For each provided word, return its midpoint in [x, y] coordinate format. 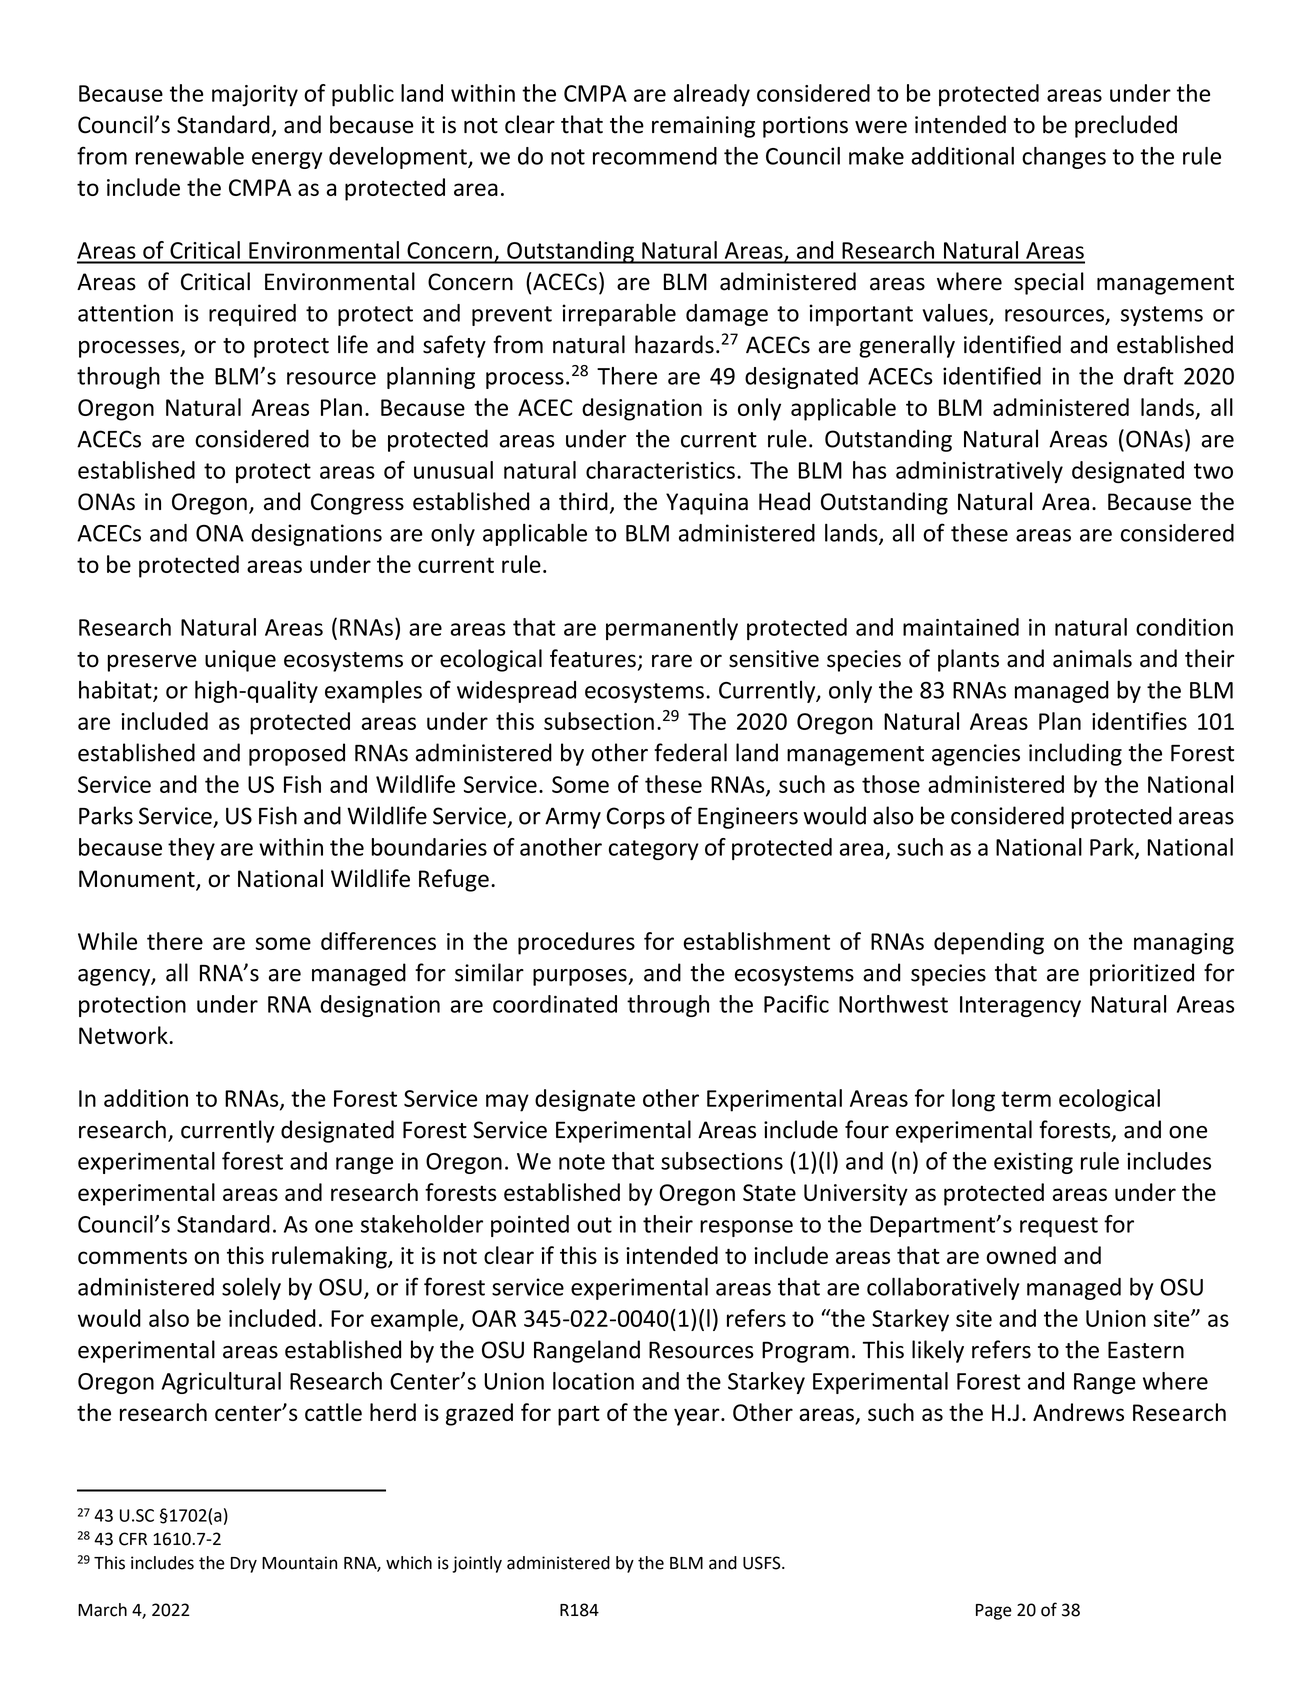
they [191, 849]
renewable [190, 156]
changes [1064, 158]
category [654, 850]
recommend [655, 156]
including [1075, 754]
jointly [477, 1564]
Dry [244, 1565]
